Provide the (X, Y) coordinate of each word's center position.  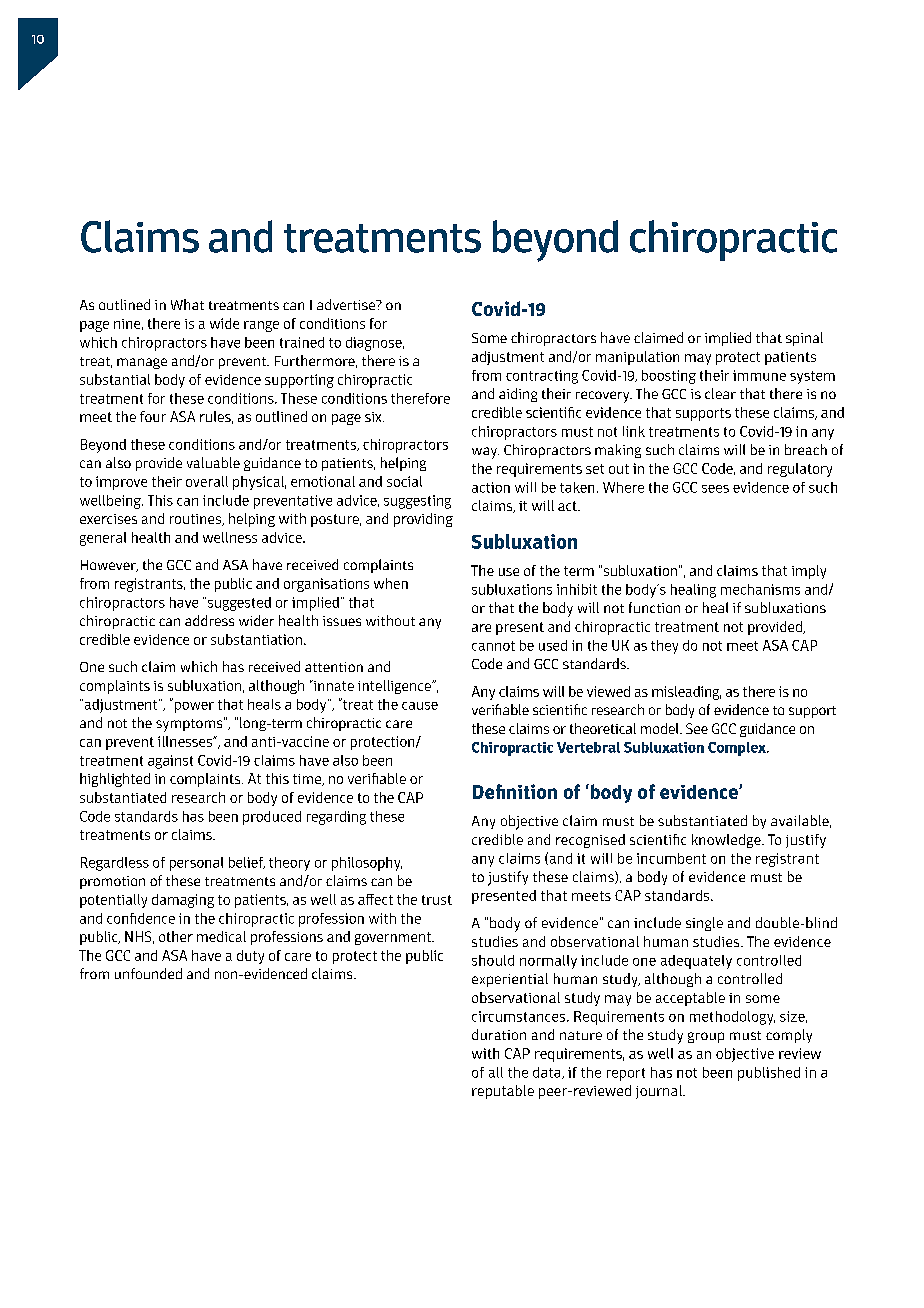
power (193, 706)
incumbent (671, 858)
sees (715, 489)
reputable (503, 1092)
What (187, 304)
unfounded (148, 973)
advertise (347, 304)
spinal (804, 339)
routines (197, 520)
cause (420, 706)
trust (437, 900)
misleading (686, 693)
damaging (183, 901)
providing (423, 520)
